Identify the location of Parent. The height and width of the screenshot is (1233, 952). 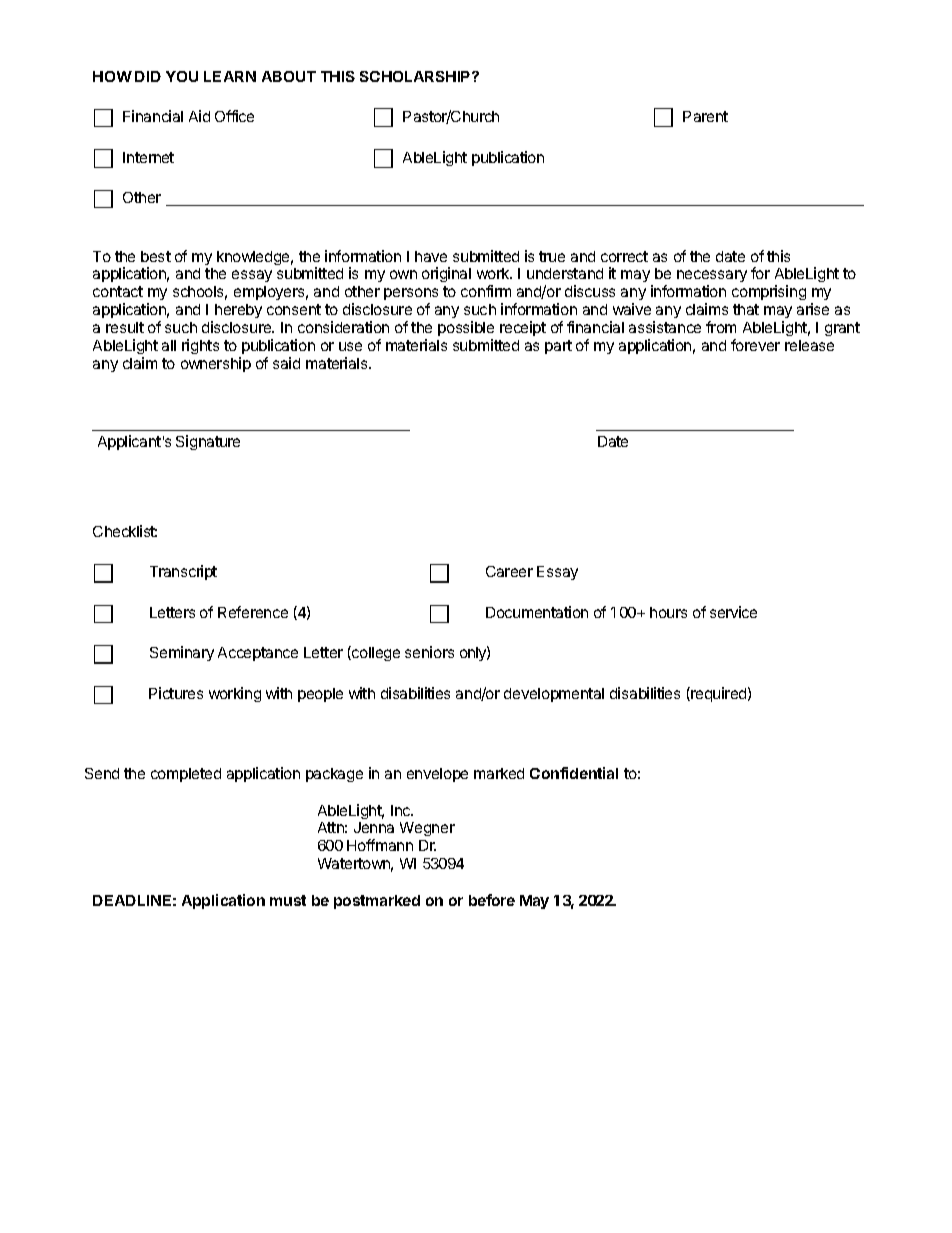
(705, 116).
